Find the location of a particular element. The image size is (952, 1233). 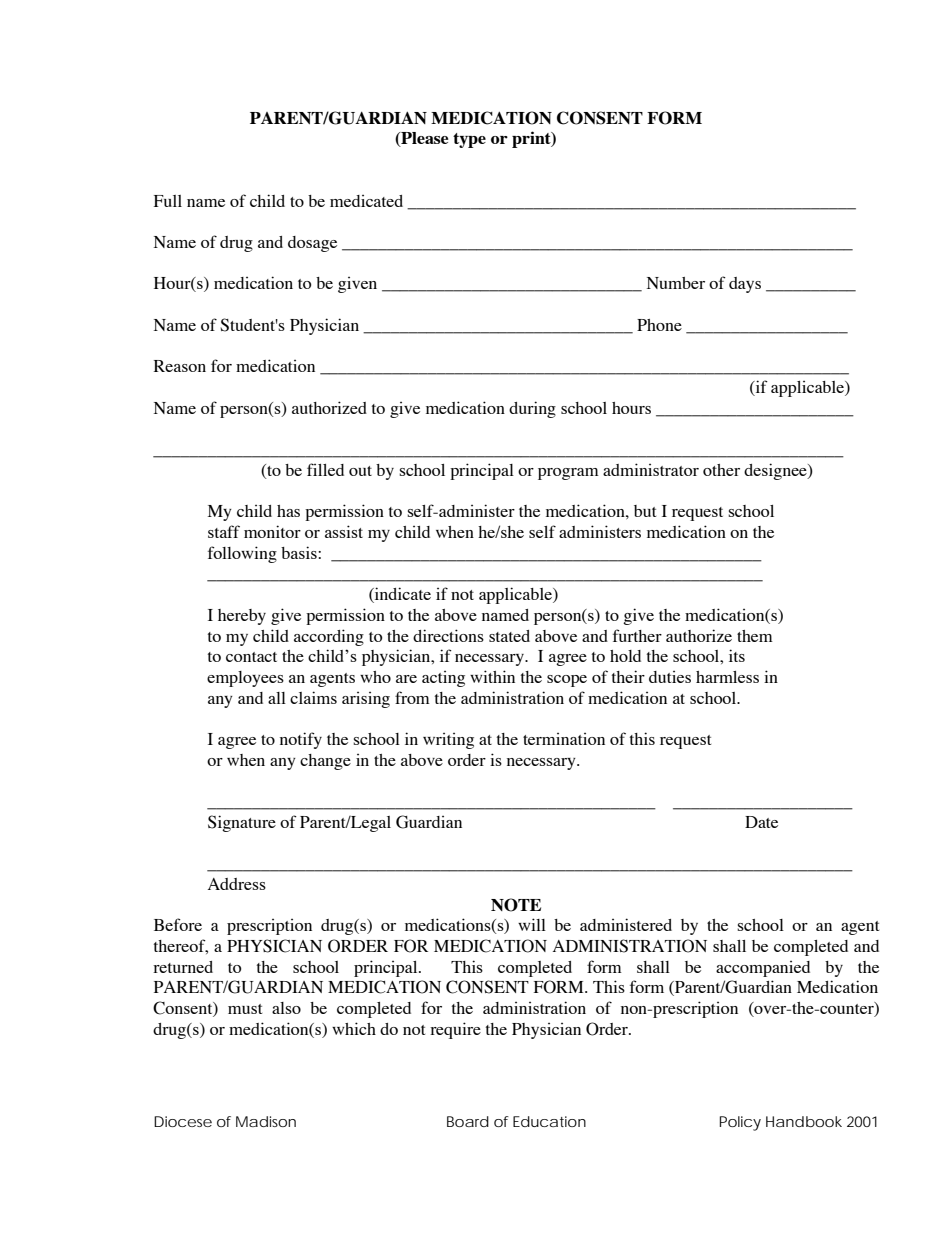

days is located at coordinates (745, 285).
